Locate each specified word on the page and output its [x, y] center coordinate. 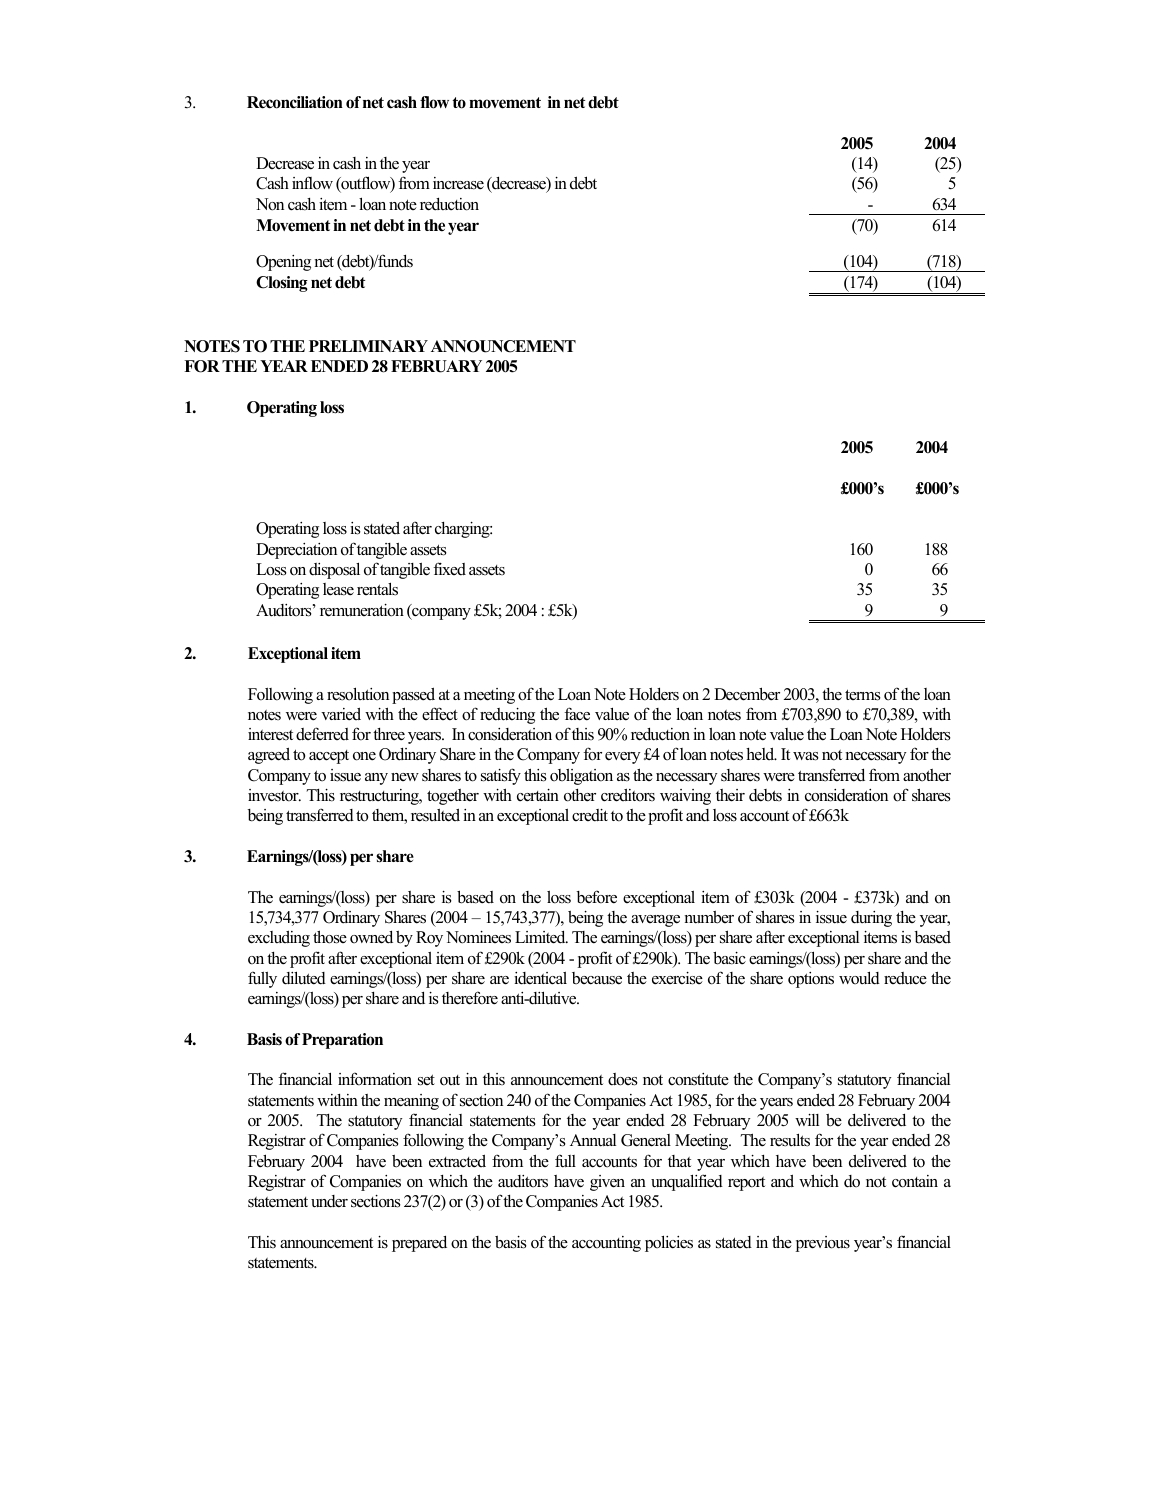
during [871, 919]
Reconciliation [295, 102]
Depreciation [296, 551]
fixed [449, 569]
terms [863, 695]
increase [458, 183]
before [597, 897]
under [329, 1201]
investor [274, 795]
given [607, 1183]
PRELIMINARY [368, 346]
